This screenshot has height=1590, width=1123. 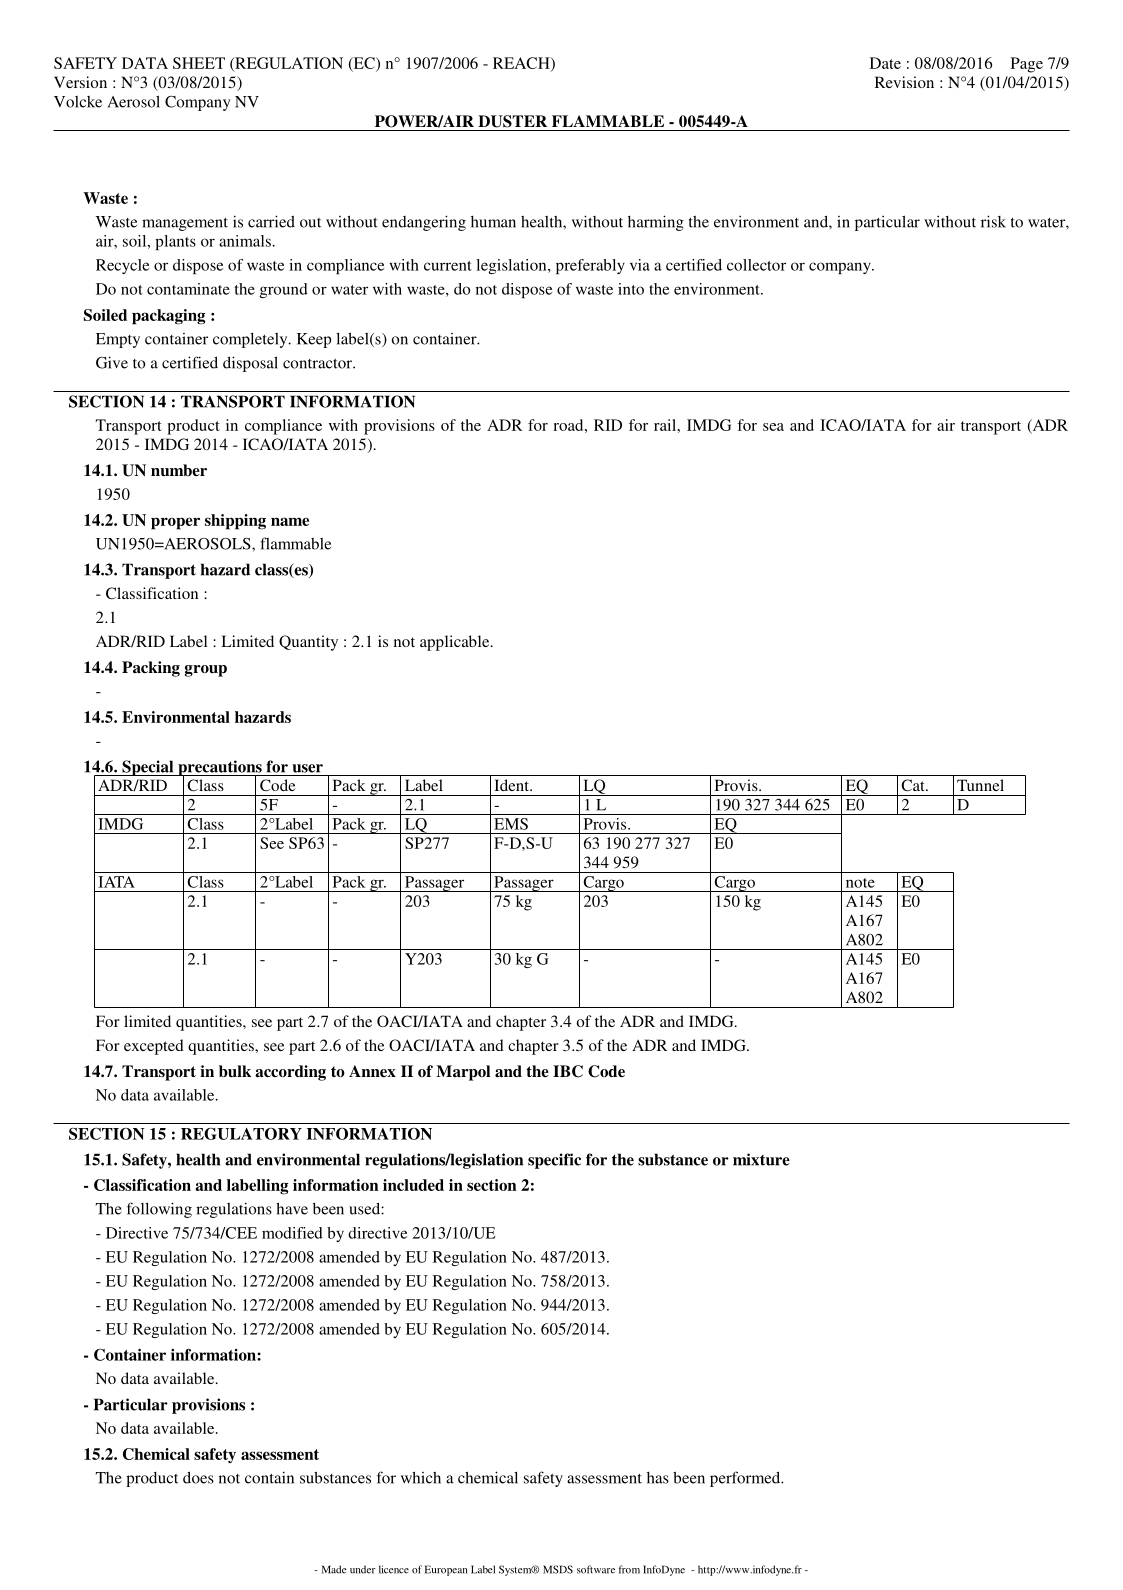 I want to click on DUSTER, so click(x=512, y=121).
